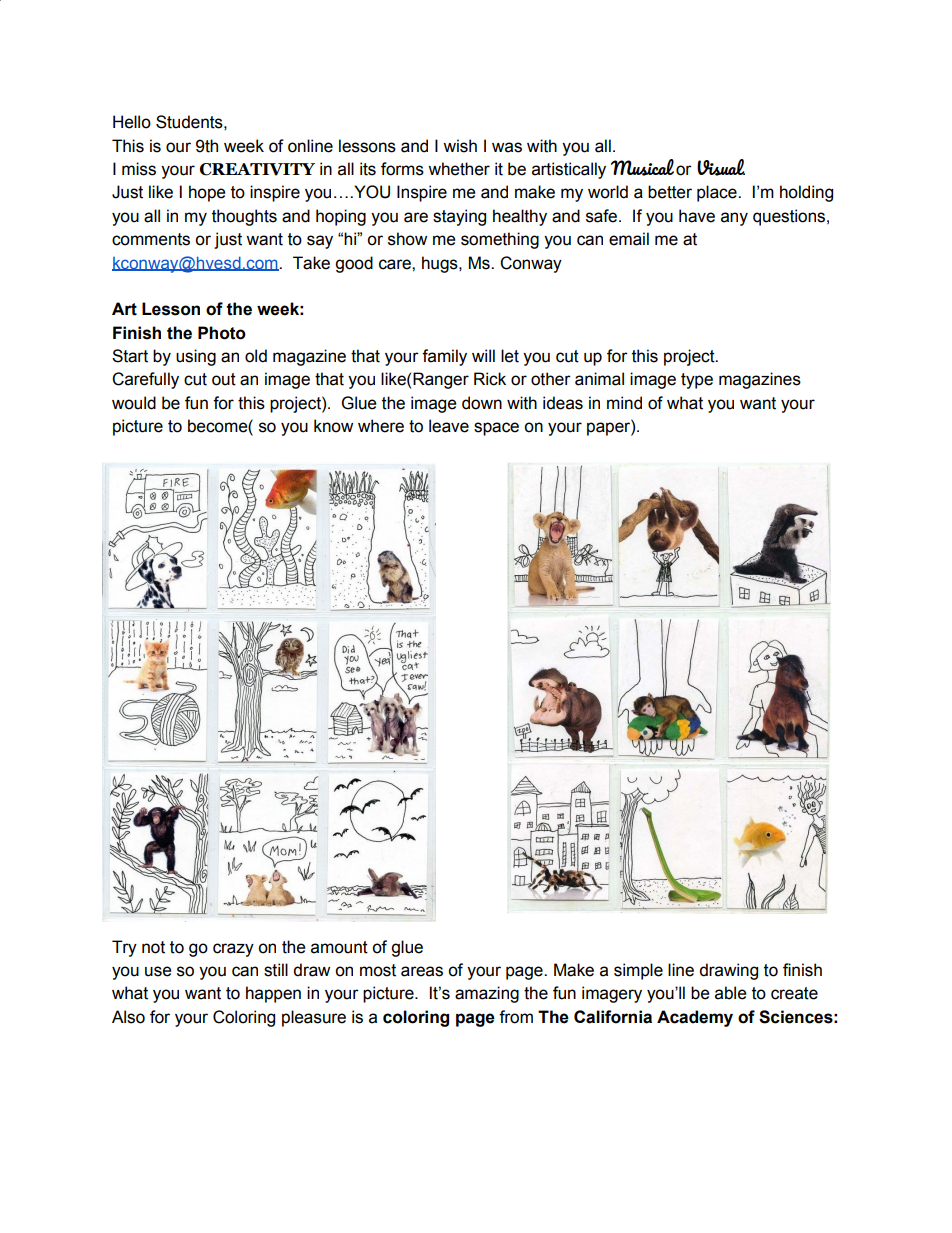 This screenshot has width=952, height=1233. What do you see at coordinates (257, 169) in the screenshot?
I see `CREATIVITY` at bounding box center [257, 169].
